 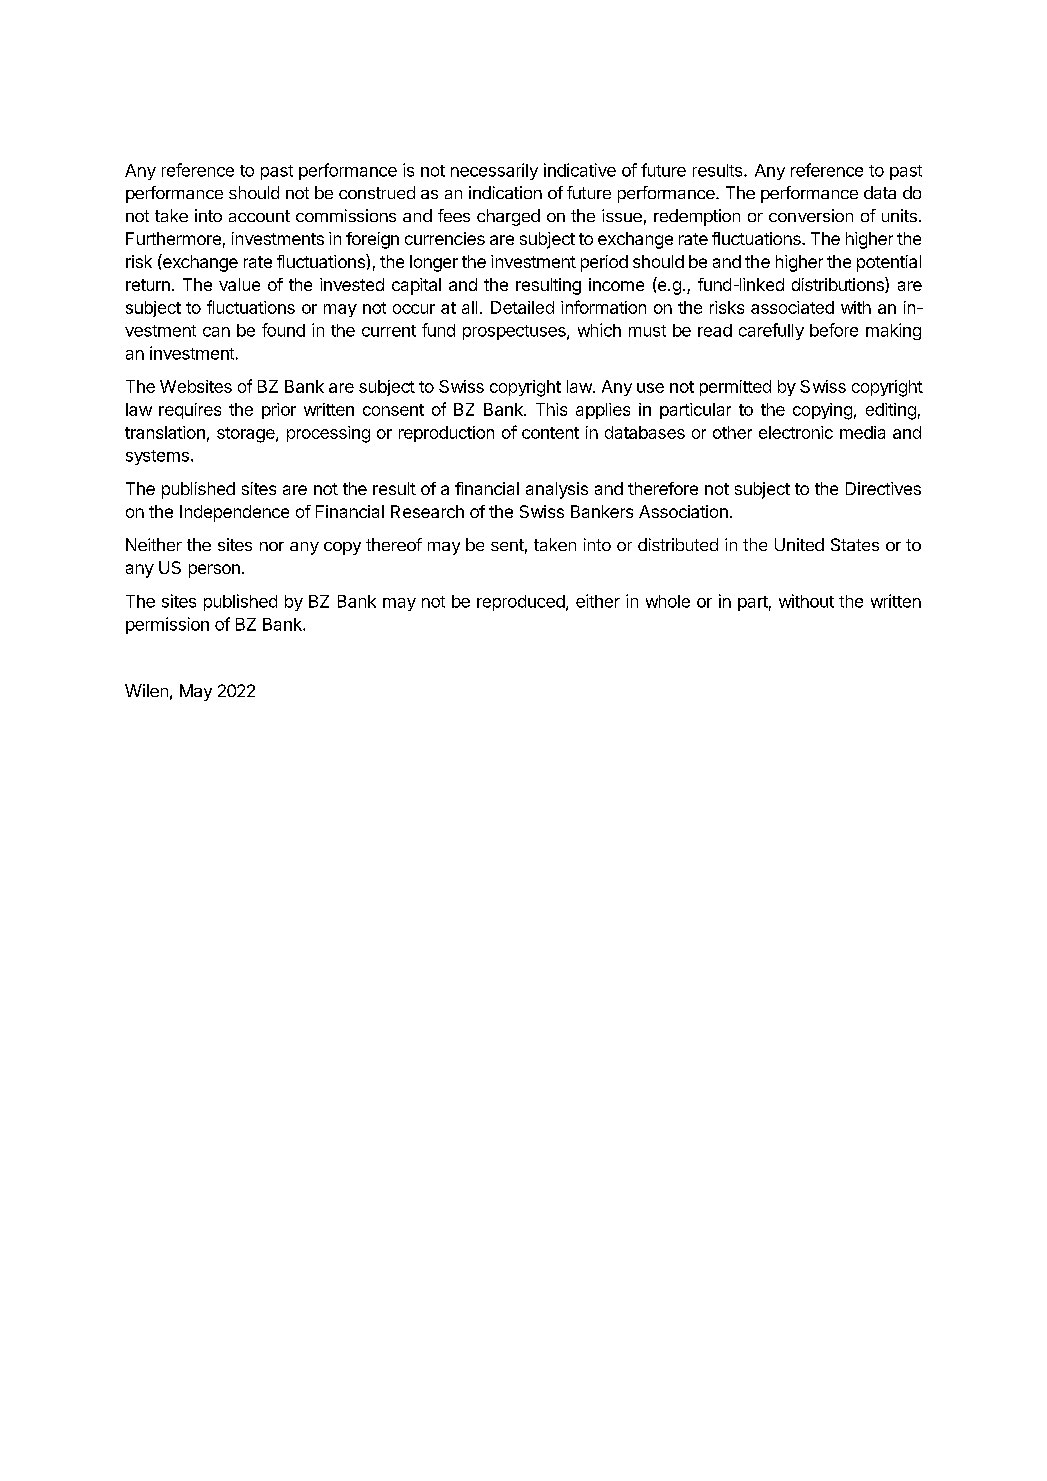 What do you see at coordinates (279, 411) in the document?
I see `prior` at bounding box center [279, 411].
